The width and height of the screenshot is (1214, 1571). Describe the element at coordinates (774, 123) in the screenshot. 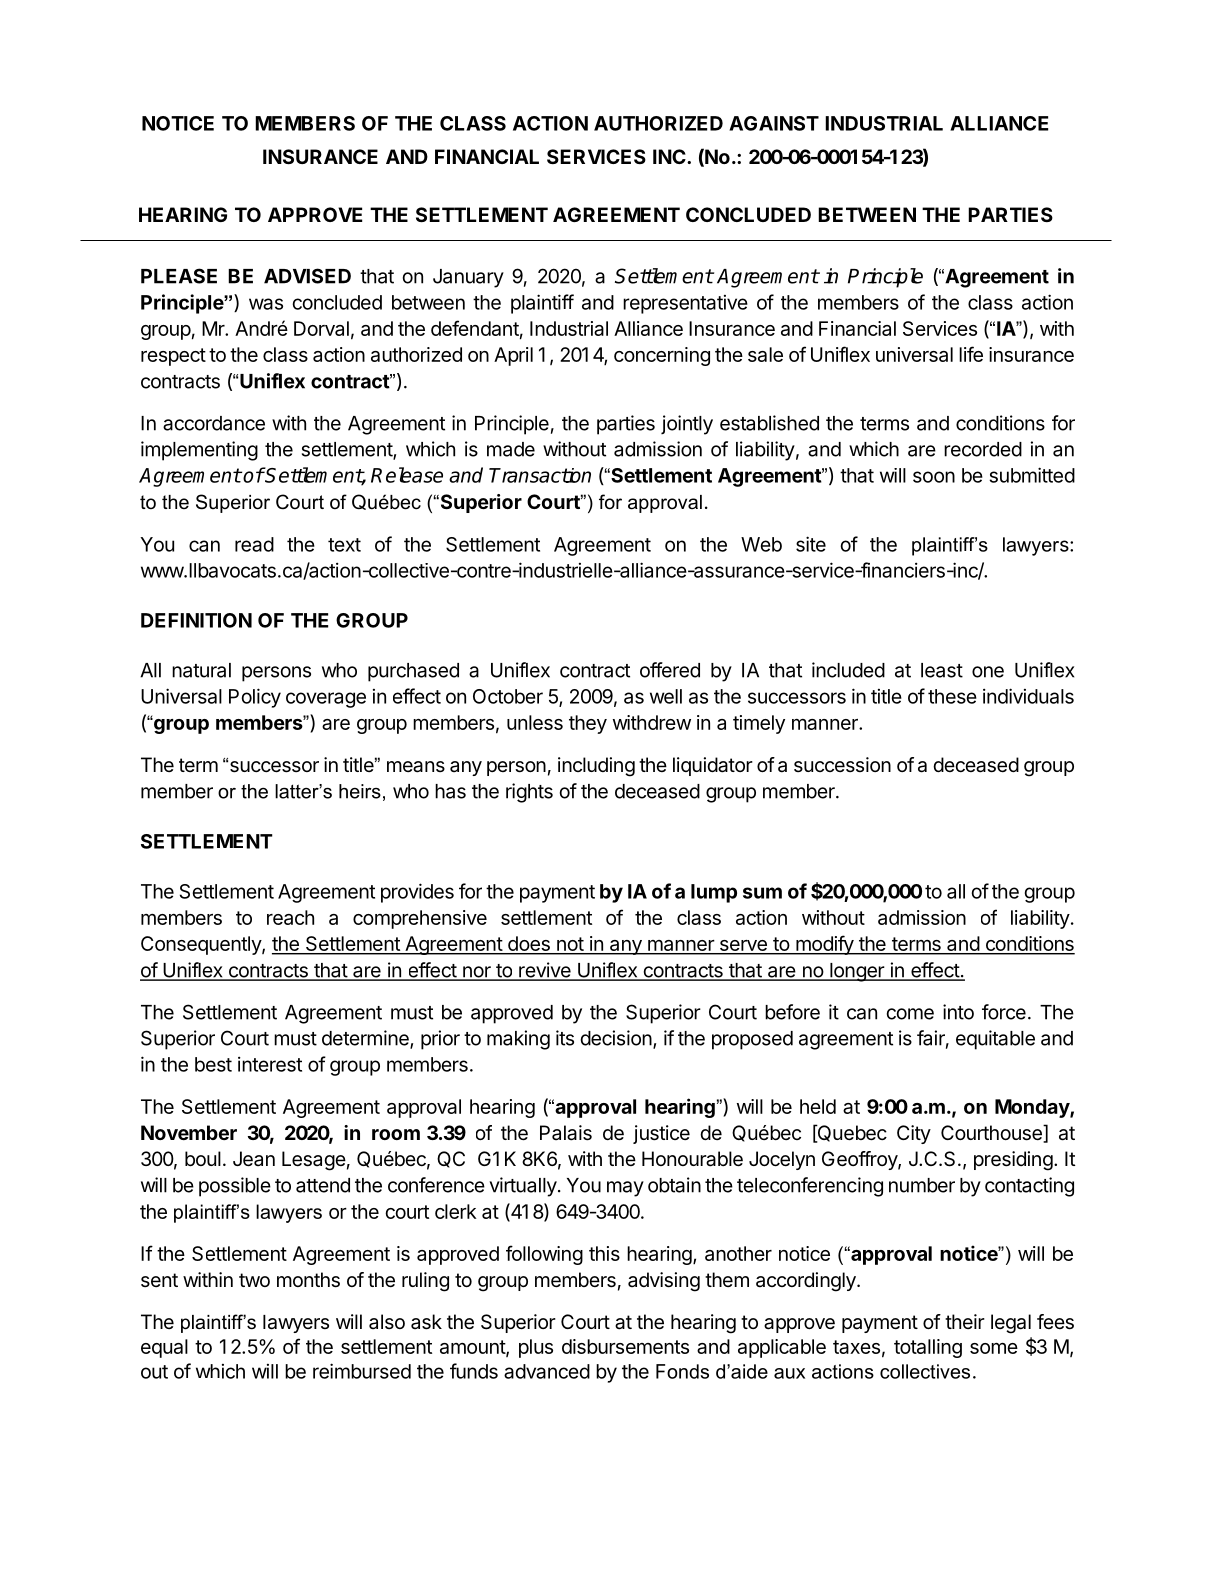

I see `AGAINST` at that location.
